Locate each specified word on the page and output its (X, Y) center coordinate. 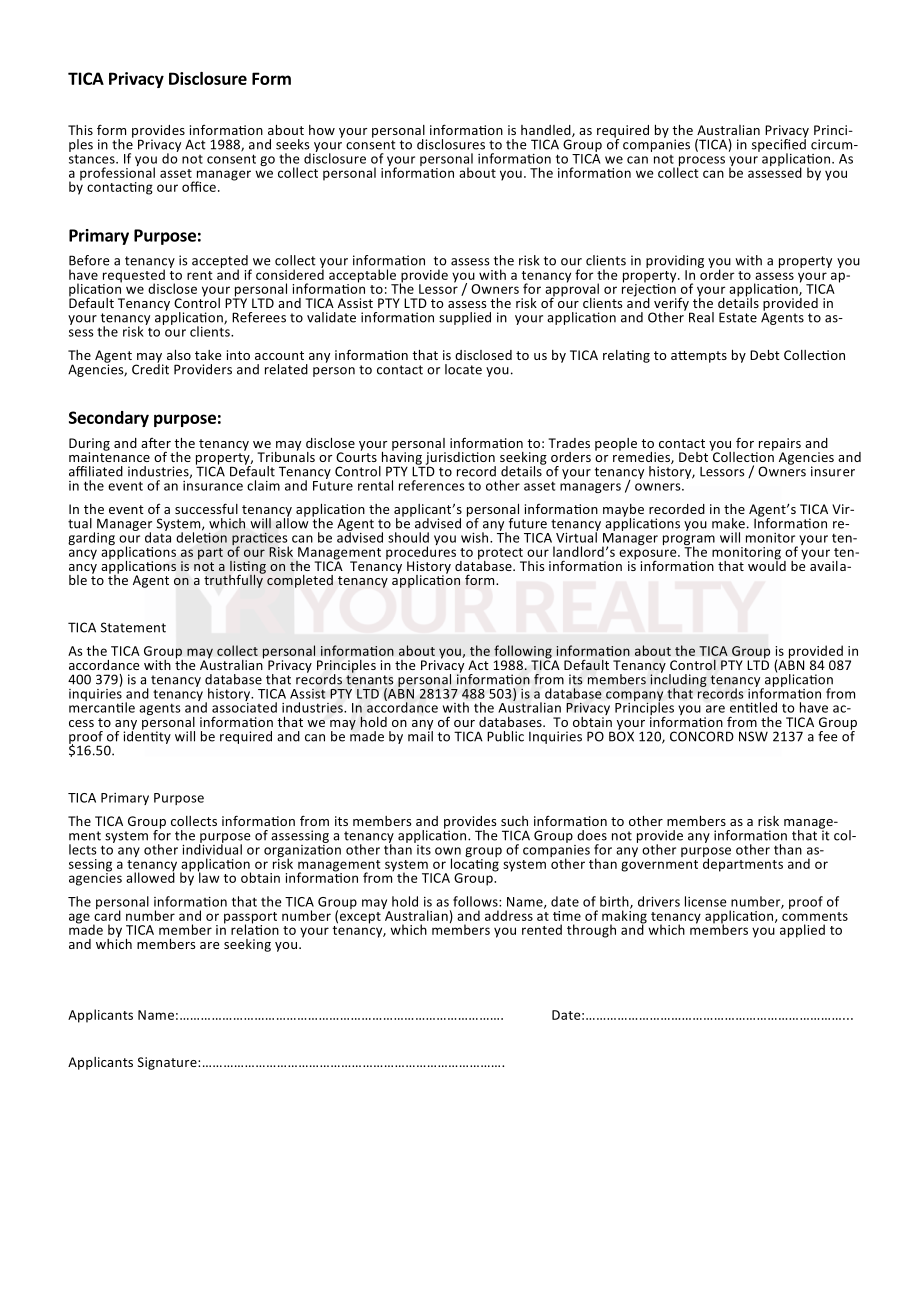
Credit (150, 368)
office (199, 186)
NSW (753, 736)
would (767, 564)
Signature (168, 1063)
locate (463, 369)
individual (212, 848)
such (514, 821)
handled (547, 131)
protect (501, 555)
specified (779, 145)
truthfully (234, 580)
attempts (699, 357)
